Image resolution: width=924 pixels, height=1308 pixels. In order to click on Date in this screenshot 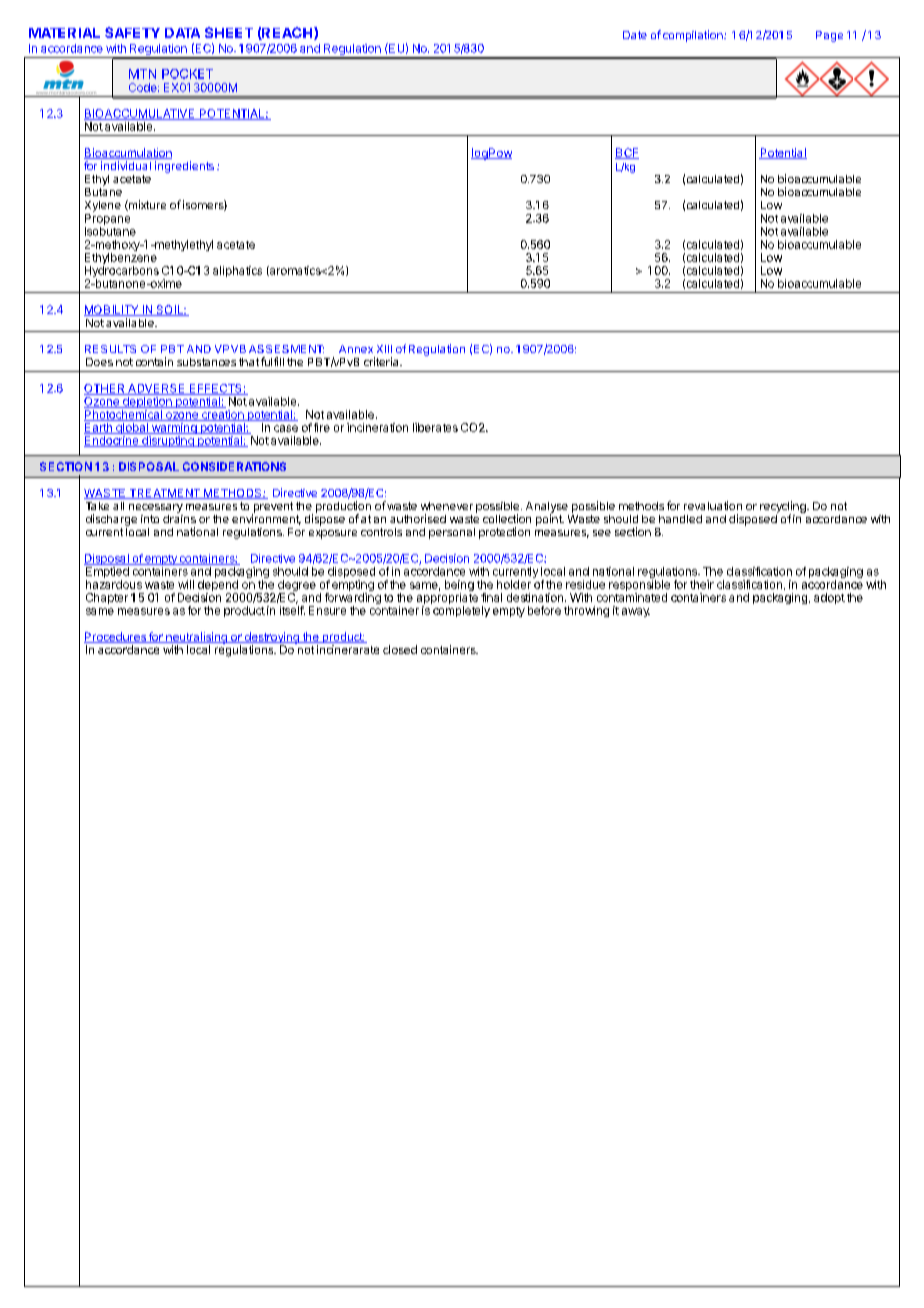, I will do `click(635, 35)`.
